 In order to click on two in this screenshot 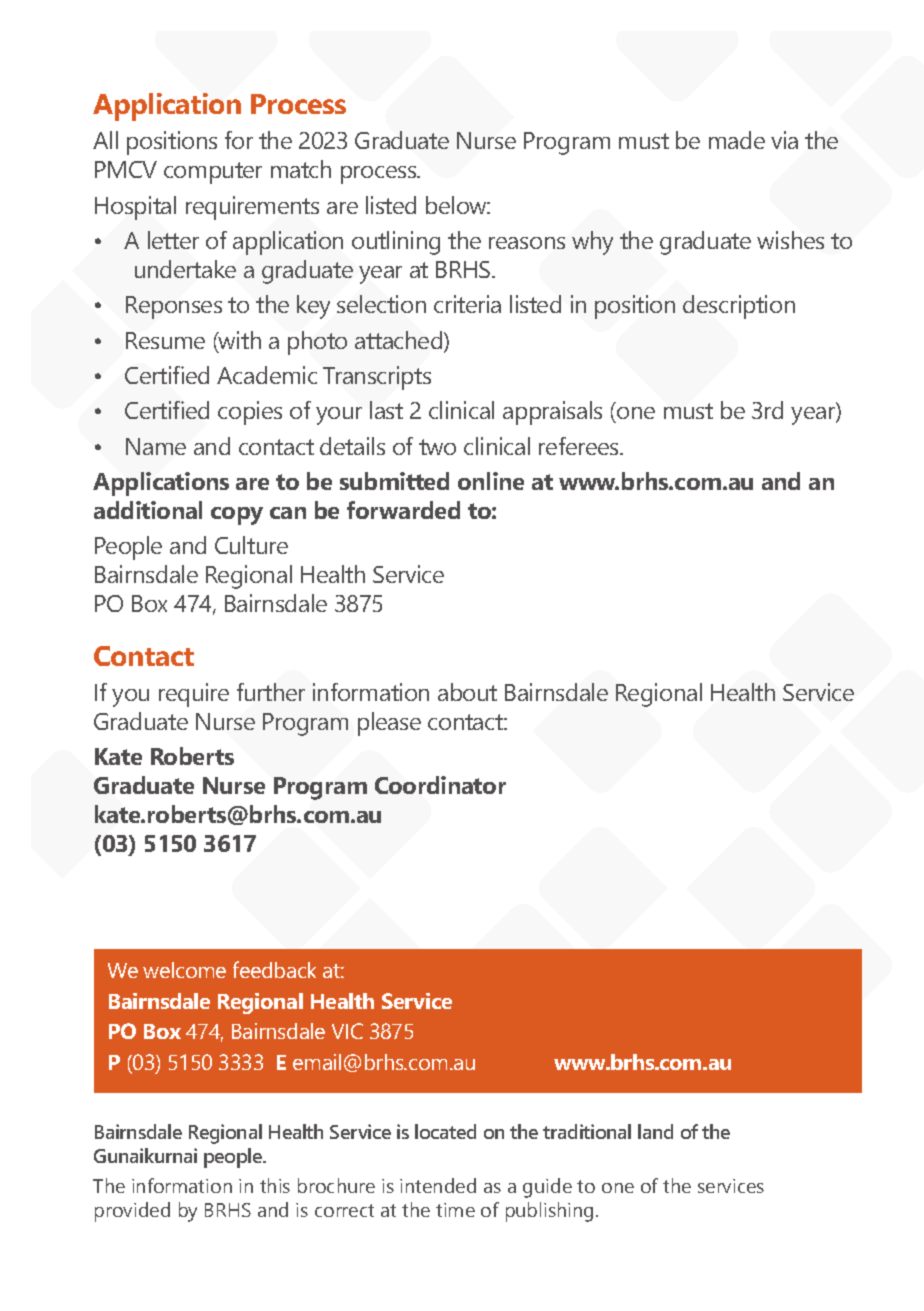, I will do `click(437, 447)`.
